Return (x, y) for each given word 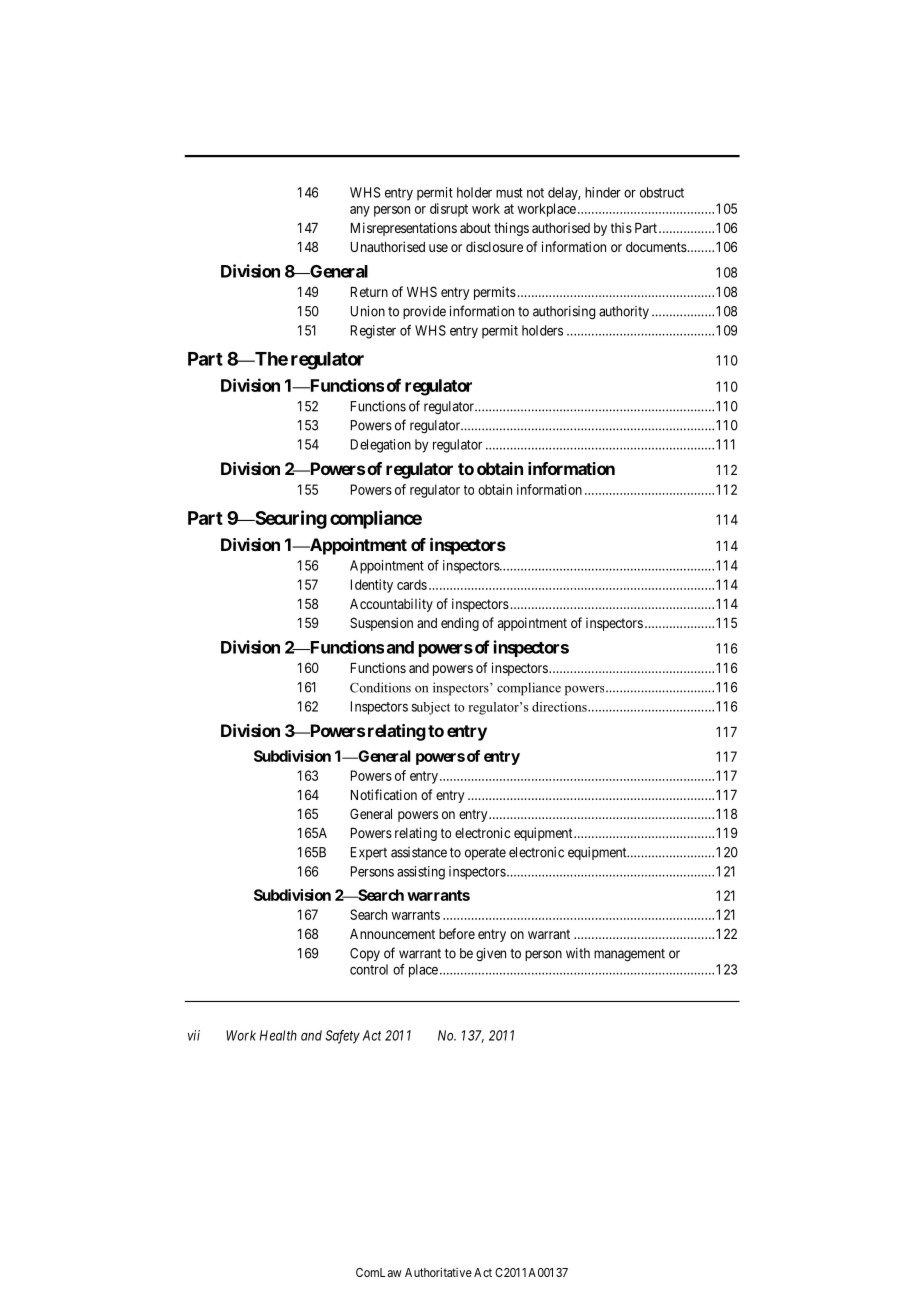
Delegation (381, 446)
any (360, 211)
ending (460, 624)
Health (278, 1035)
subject (431, 708)
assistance (419, 852)
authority (624, 312)
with (578, 953)
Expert (369, 853)
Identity (372, 586)
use (438, 248)
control (369, 969)
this (621, 227)
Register (373, 332)
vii (194, 1035)
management (629, 955)
